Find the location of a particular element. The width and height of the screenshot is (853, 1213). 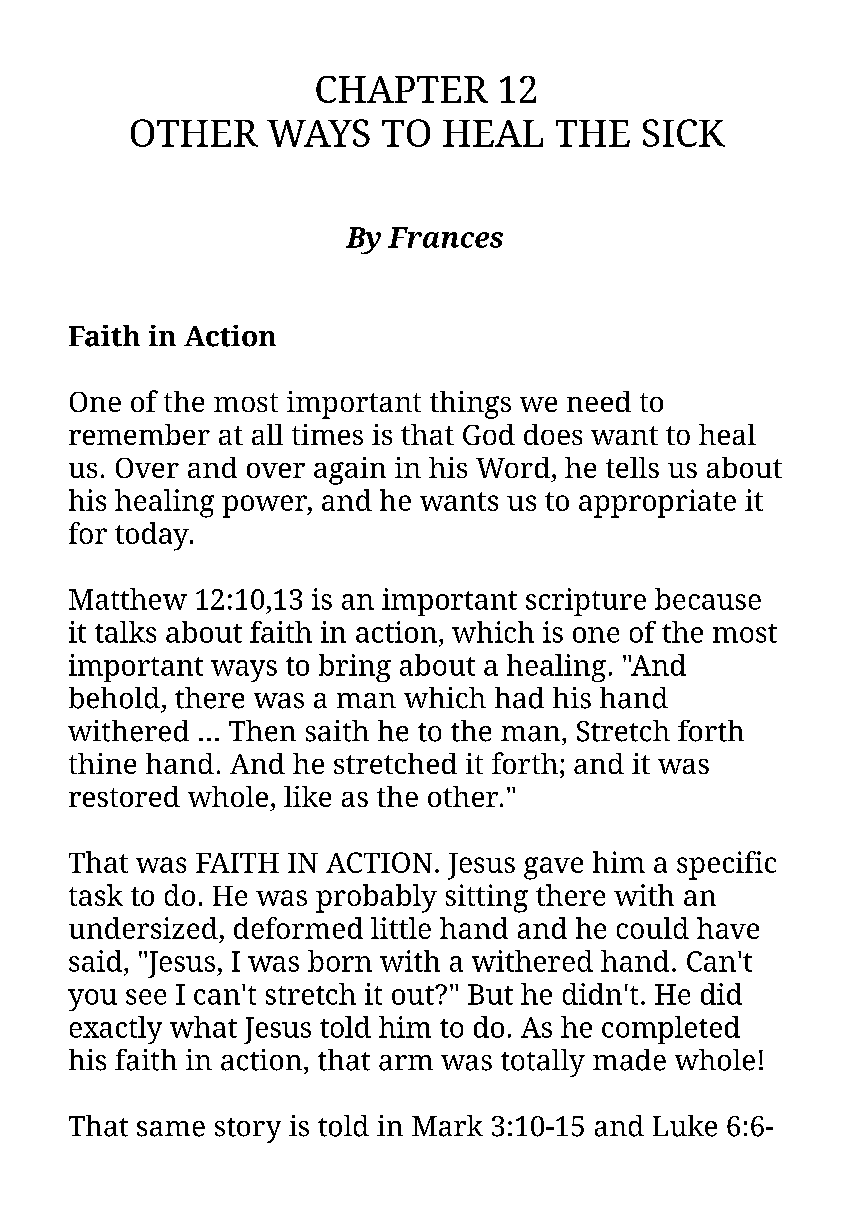

things is located at coordinates (470, 405).
